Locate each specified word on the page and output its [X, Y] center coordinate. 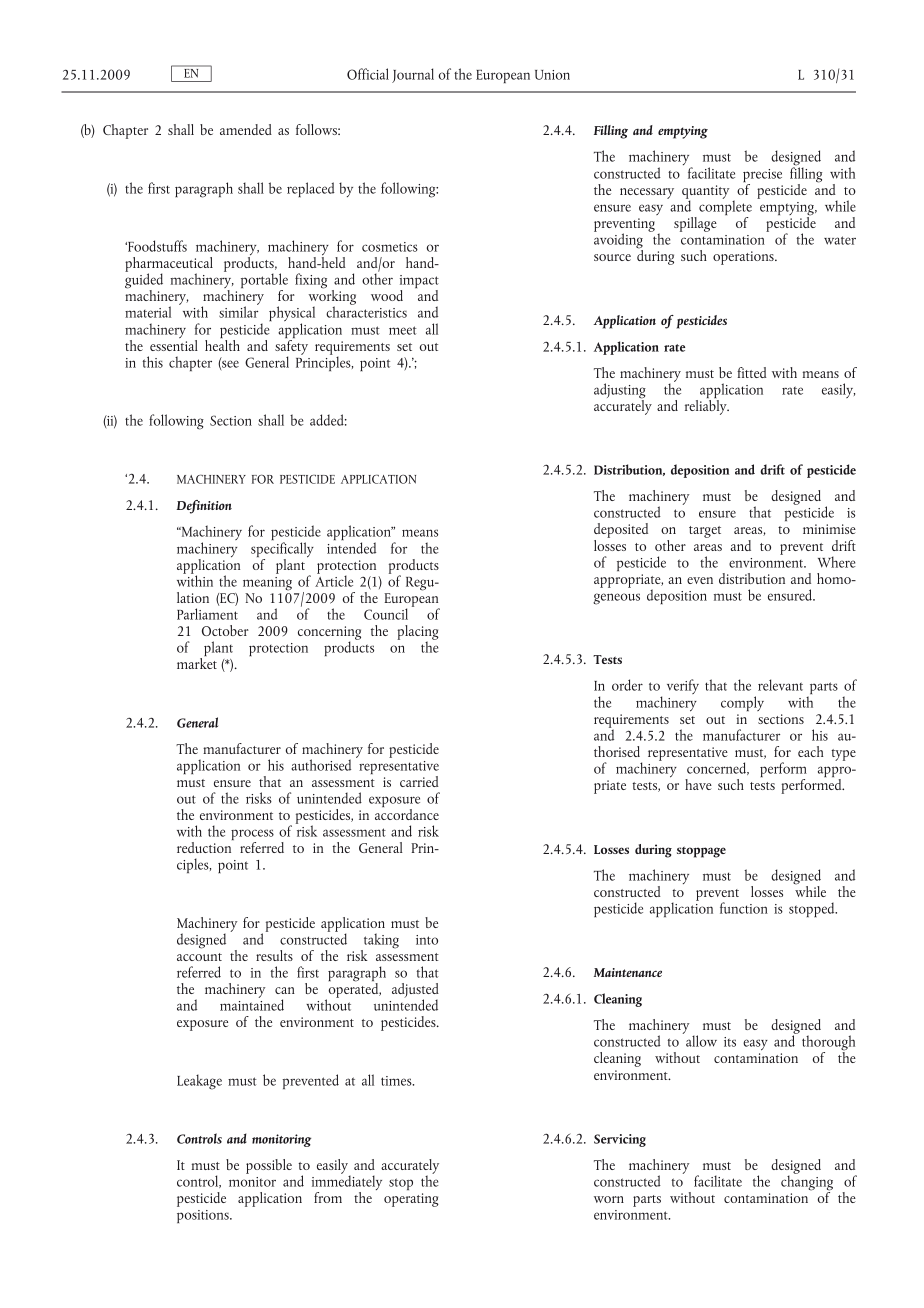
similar [239, 311]
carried [419, 781]
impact [419, 283]
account [199, 957]
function [744, 908]
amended [246, 129]
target [705, 532]
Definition [204, 507]
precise [762, 177]
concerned [718, 768]
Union [552, 75]
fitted [752, 372]
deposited [621, 532]
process [252, 836]
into [427, 940]
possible [269, 1166]
